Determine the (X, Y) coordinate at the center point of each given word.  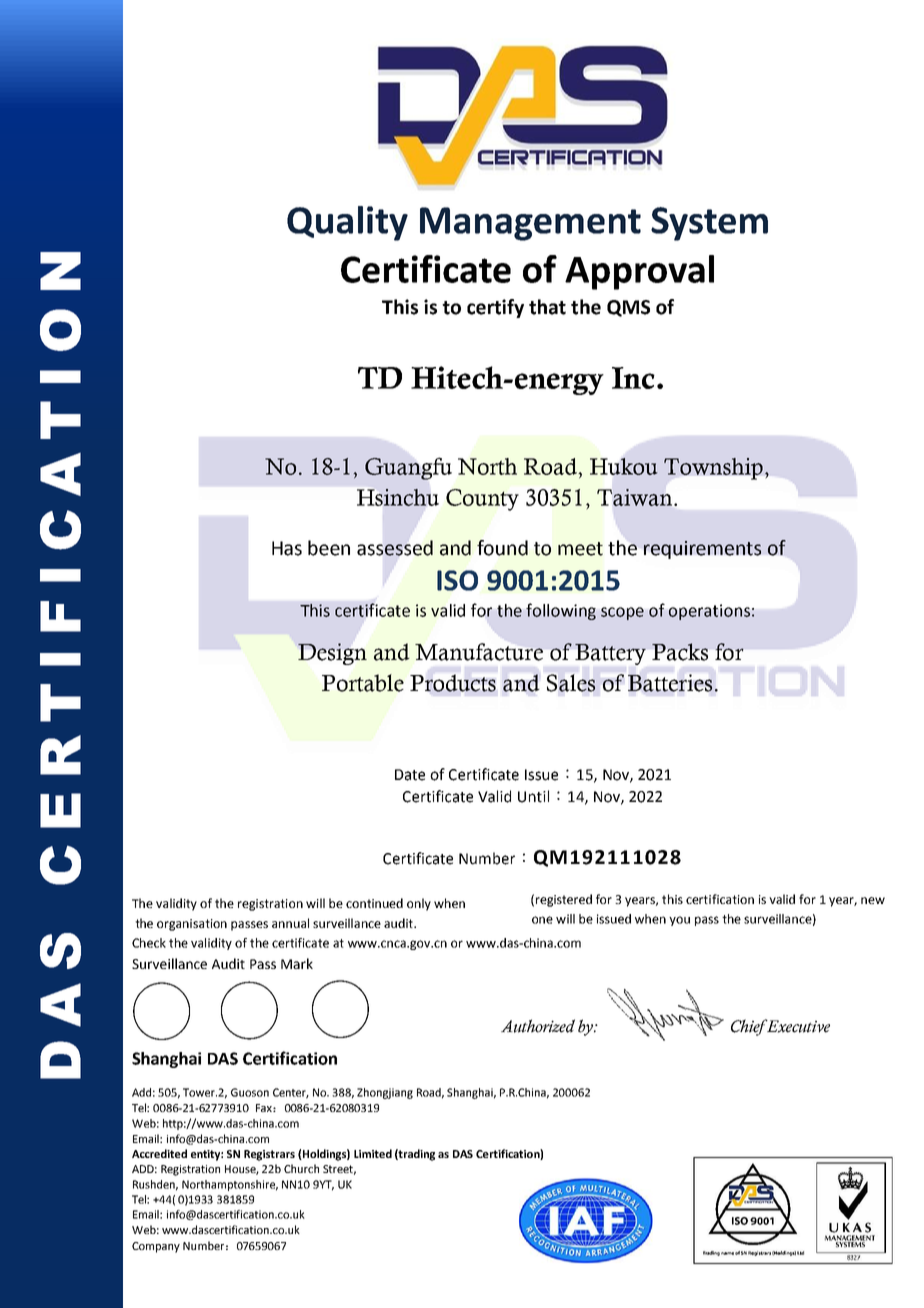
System (709, 224)
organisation (192, 925)
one (542, 920)
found (502, 548)
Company (156, 1247)
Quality (347, 223)
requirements (702, 550)
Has (287, 548)
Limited (373, 1153)
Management (530, 224)
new (873, 900)
